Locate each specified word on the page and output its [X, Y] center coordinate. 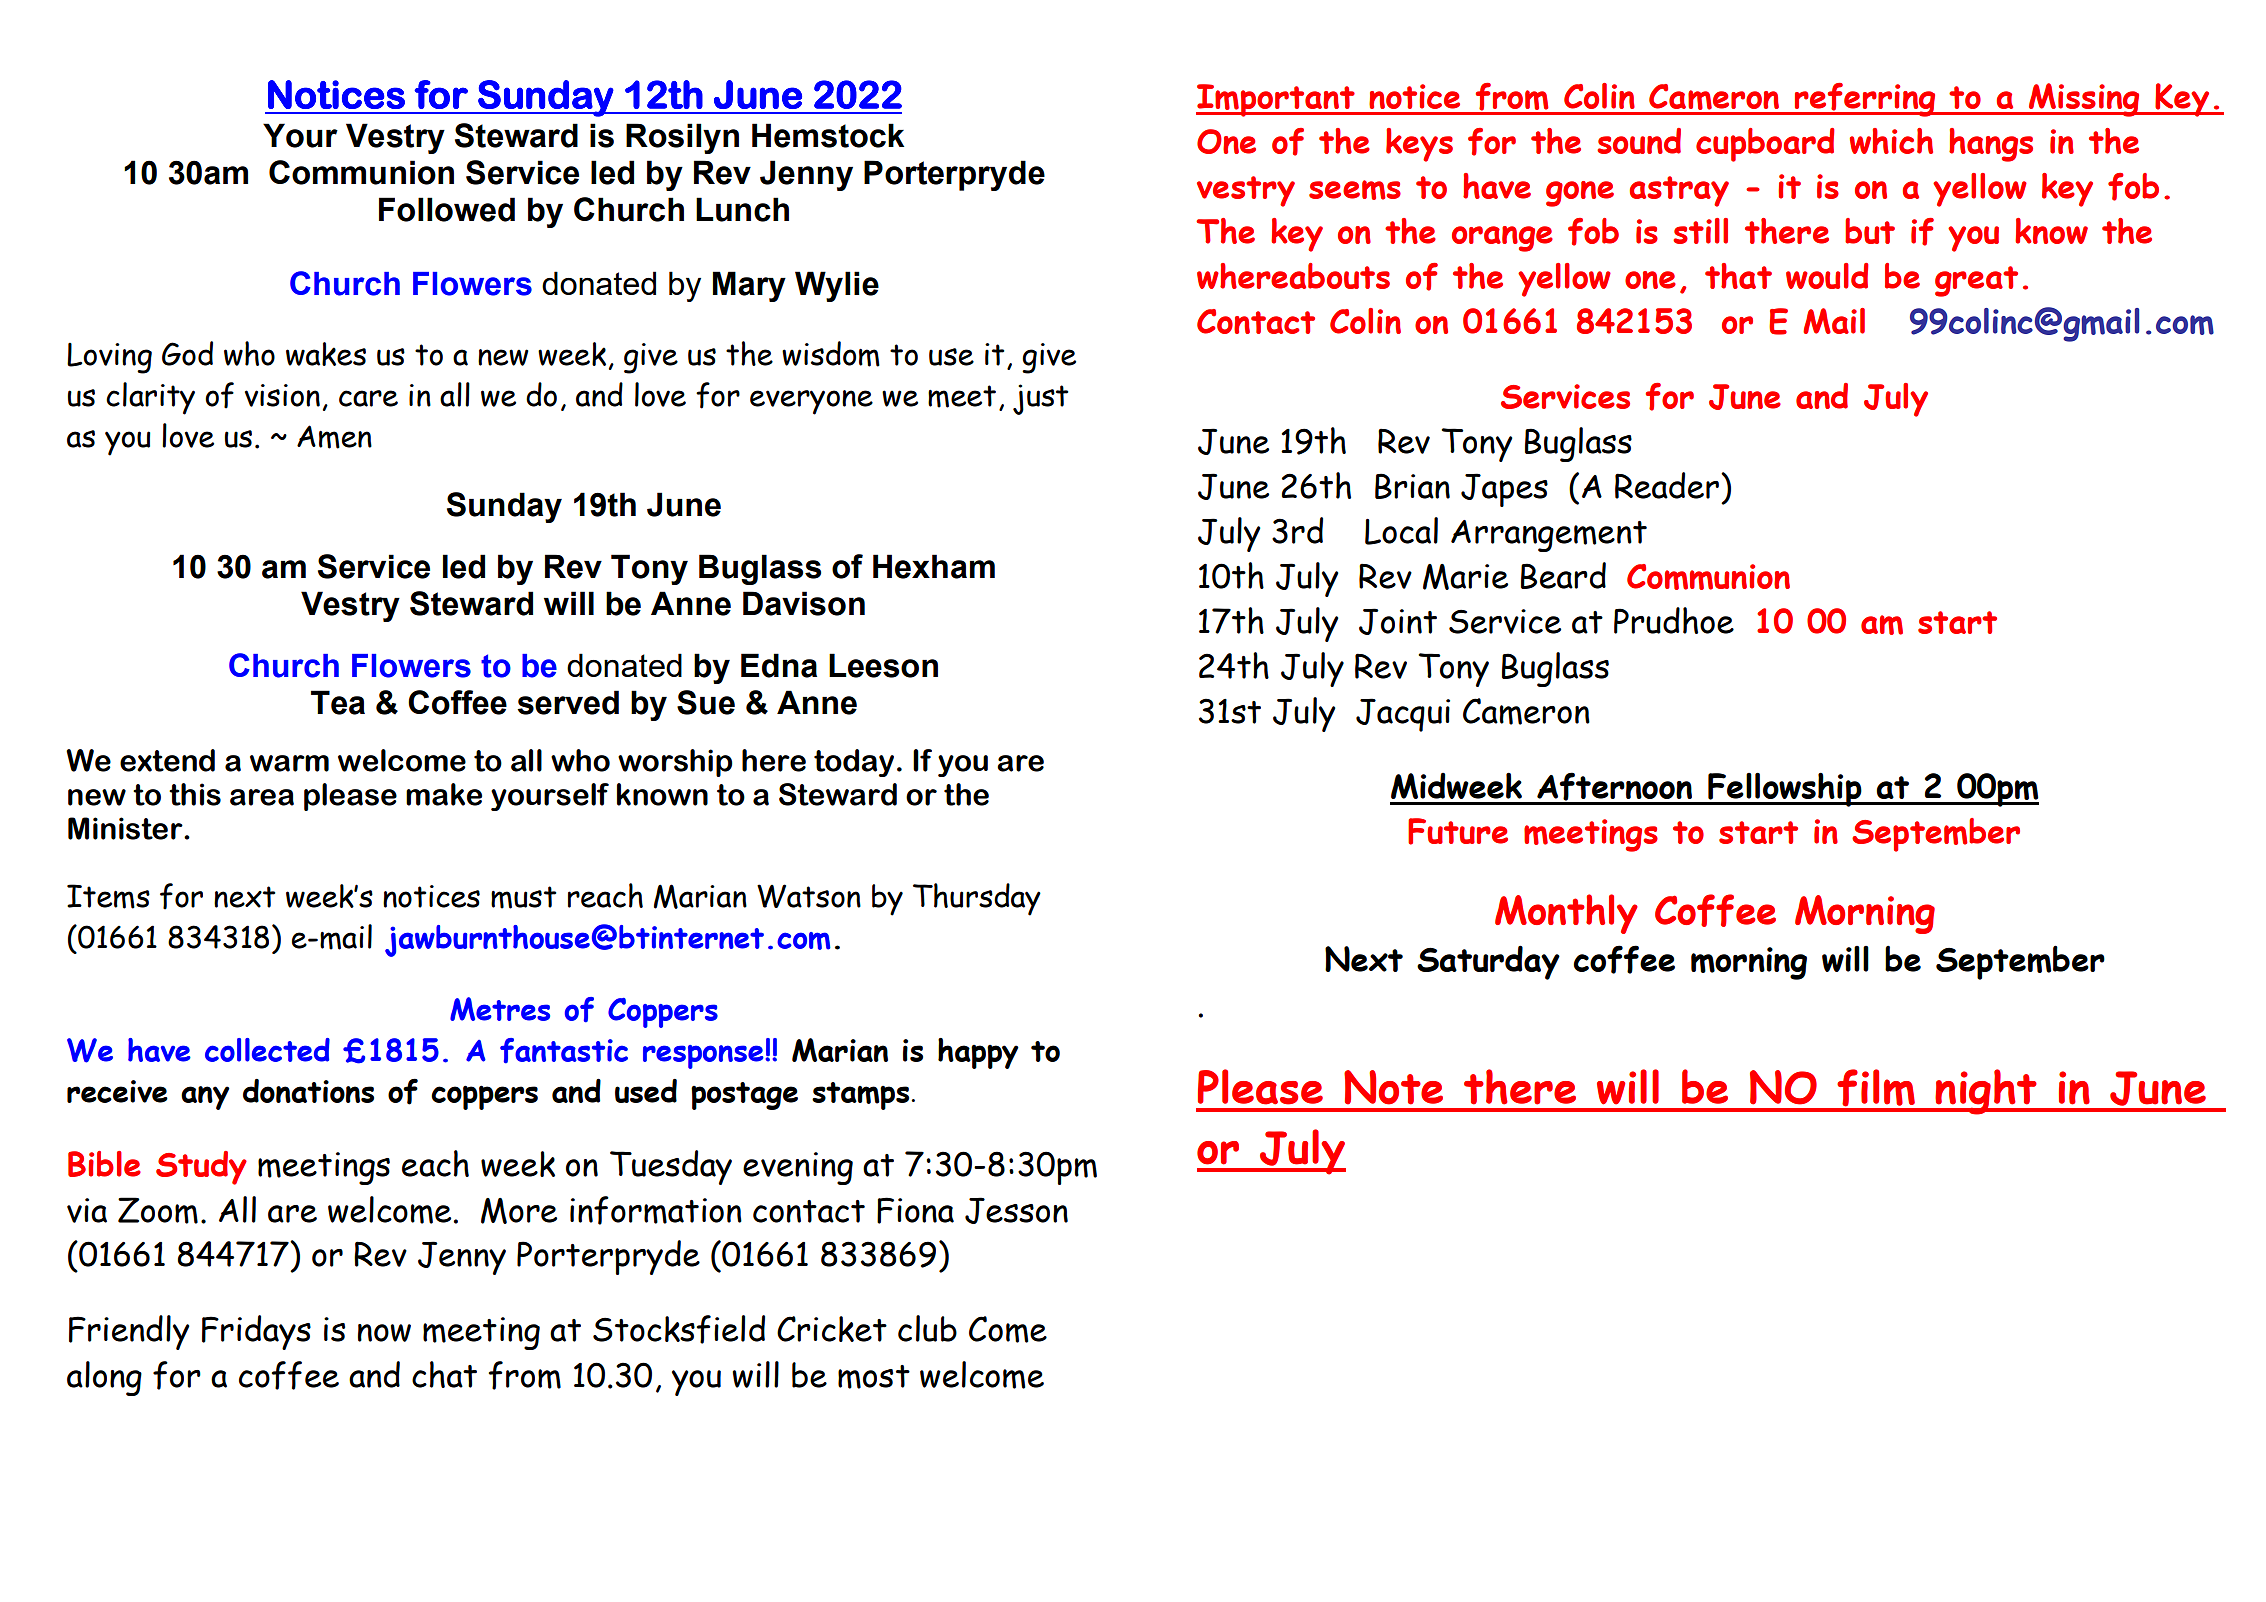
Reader [1667, 485]
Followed [447, 209]
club [927, 1328]
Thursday [977, 899]
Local [1401, 531]
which [1891, 141]
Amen [334, 437]
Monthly [1566, 914]
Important [1276, 100]
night [1986, 1092]
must [523, 897]
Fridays [256, 1332]
